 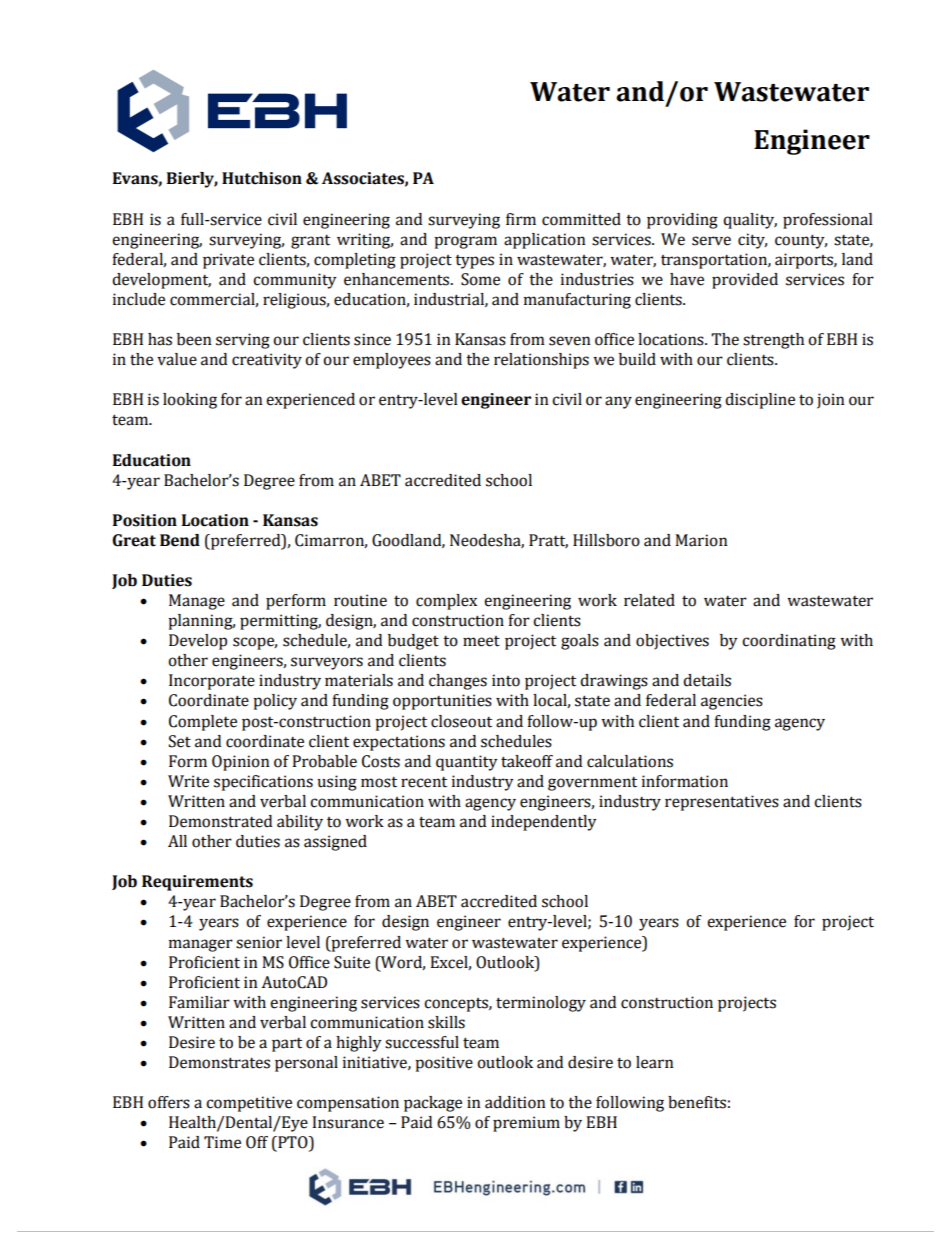 What do you see at coordinates (521, 219) in the document?
I see `firm` at bounding box center [521, 219].
